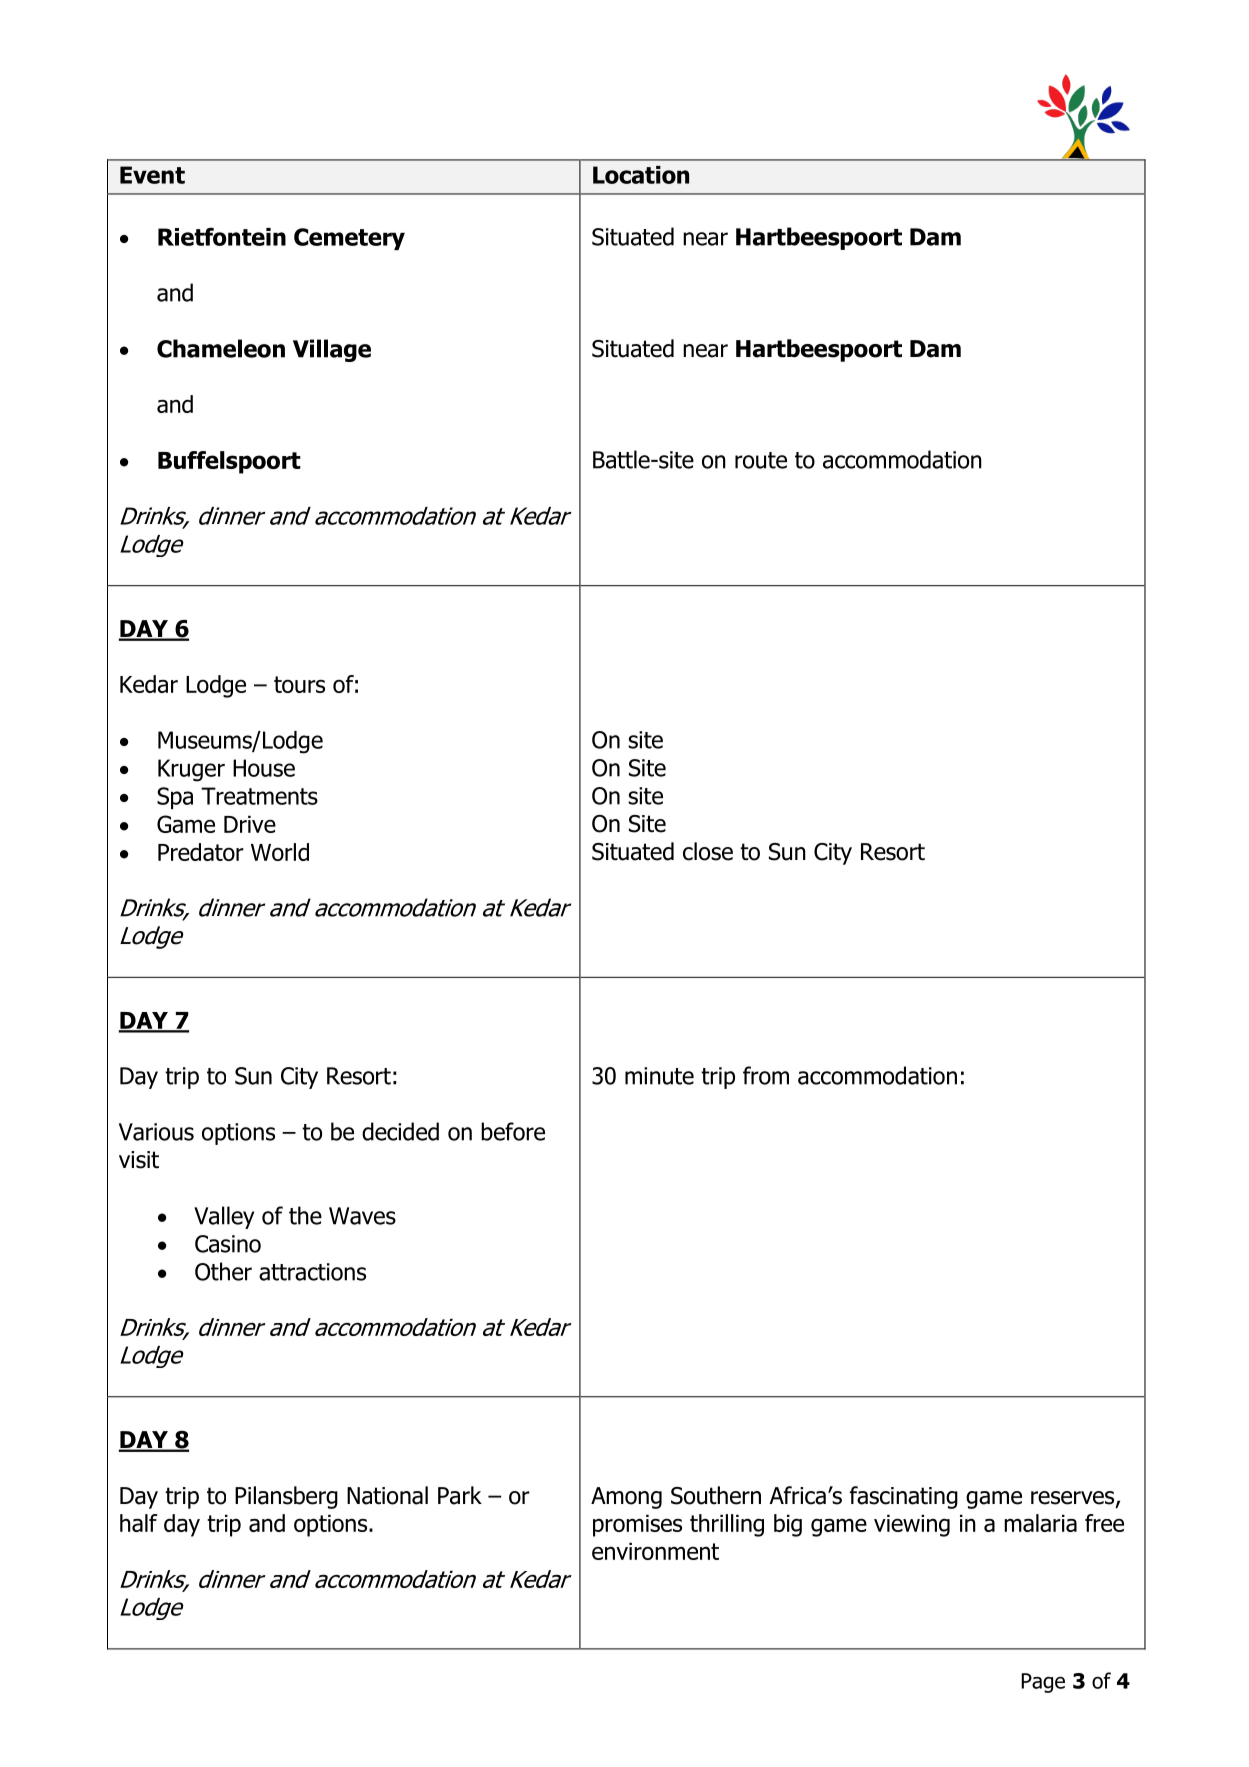 The width and height of the page is (1249, 1767). I want to click on route, so click(761, 460).
